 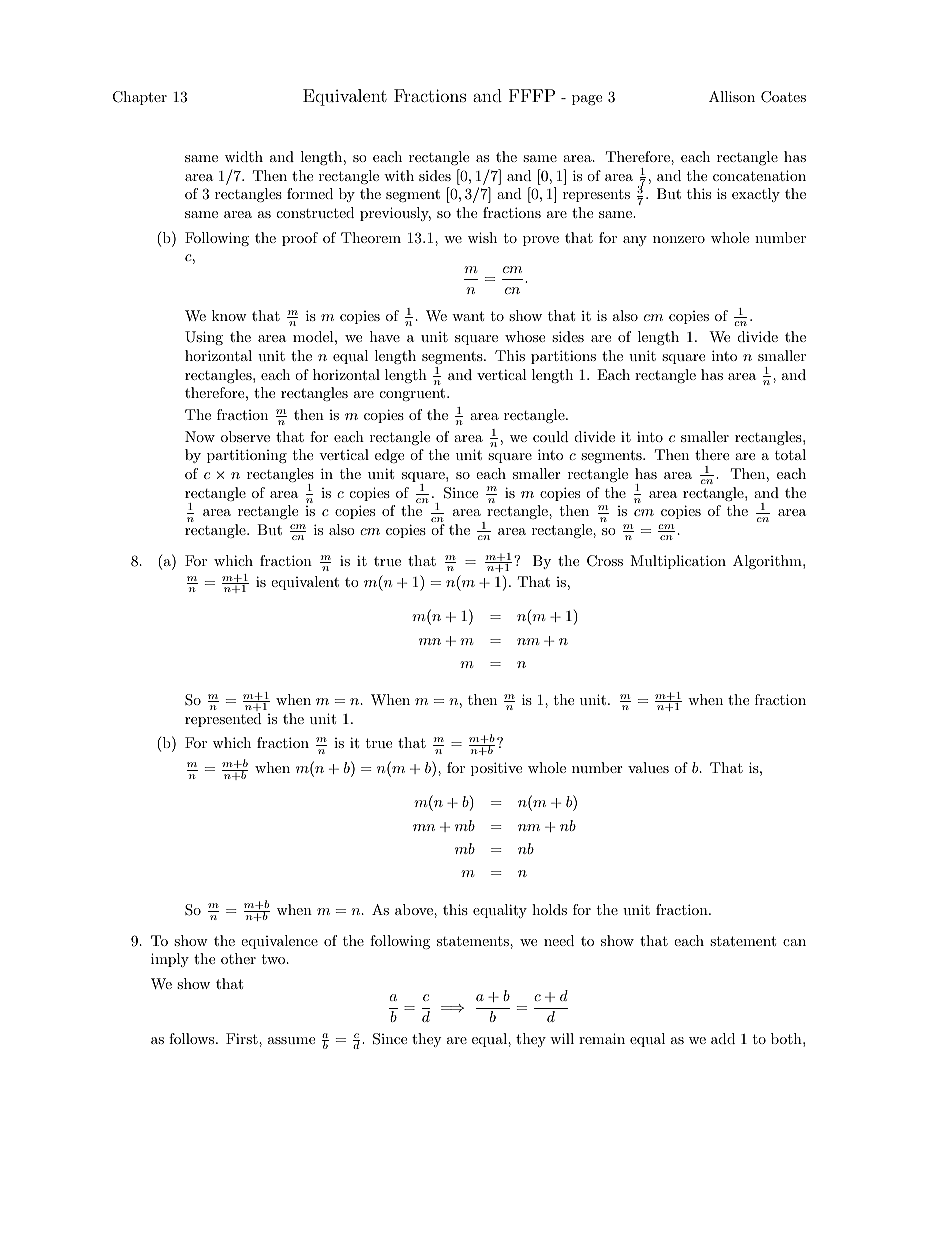 I want to click on total, so click(x=790, y=454).
